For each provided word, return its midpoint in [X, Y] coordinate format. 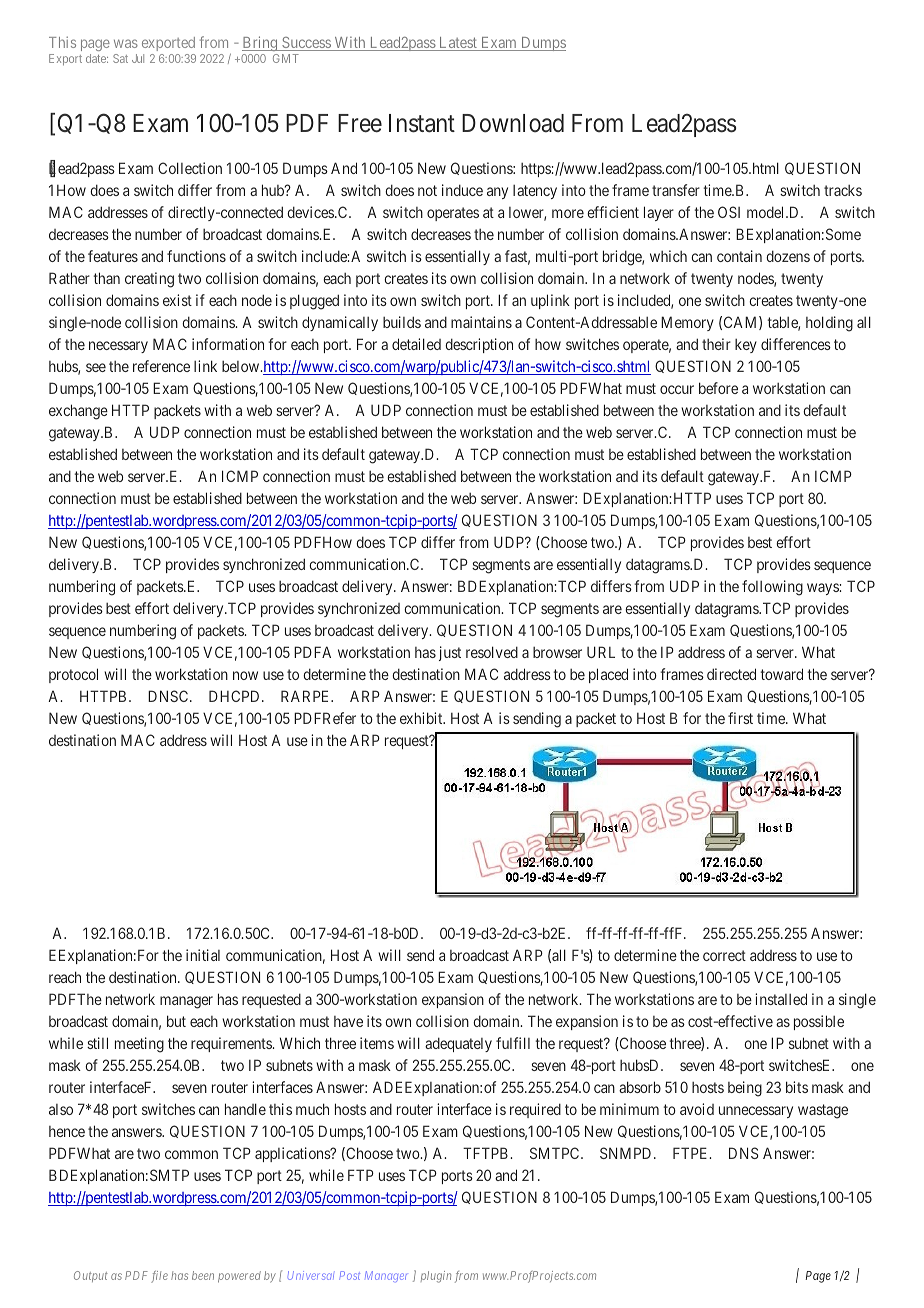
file [159, 1277]
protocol [73, 675]
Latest [458, 44]
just [450, 653]
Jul [138, 58]
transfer [676, 190]
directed [731, 674]
